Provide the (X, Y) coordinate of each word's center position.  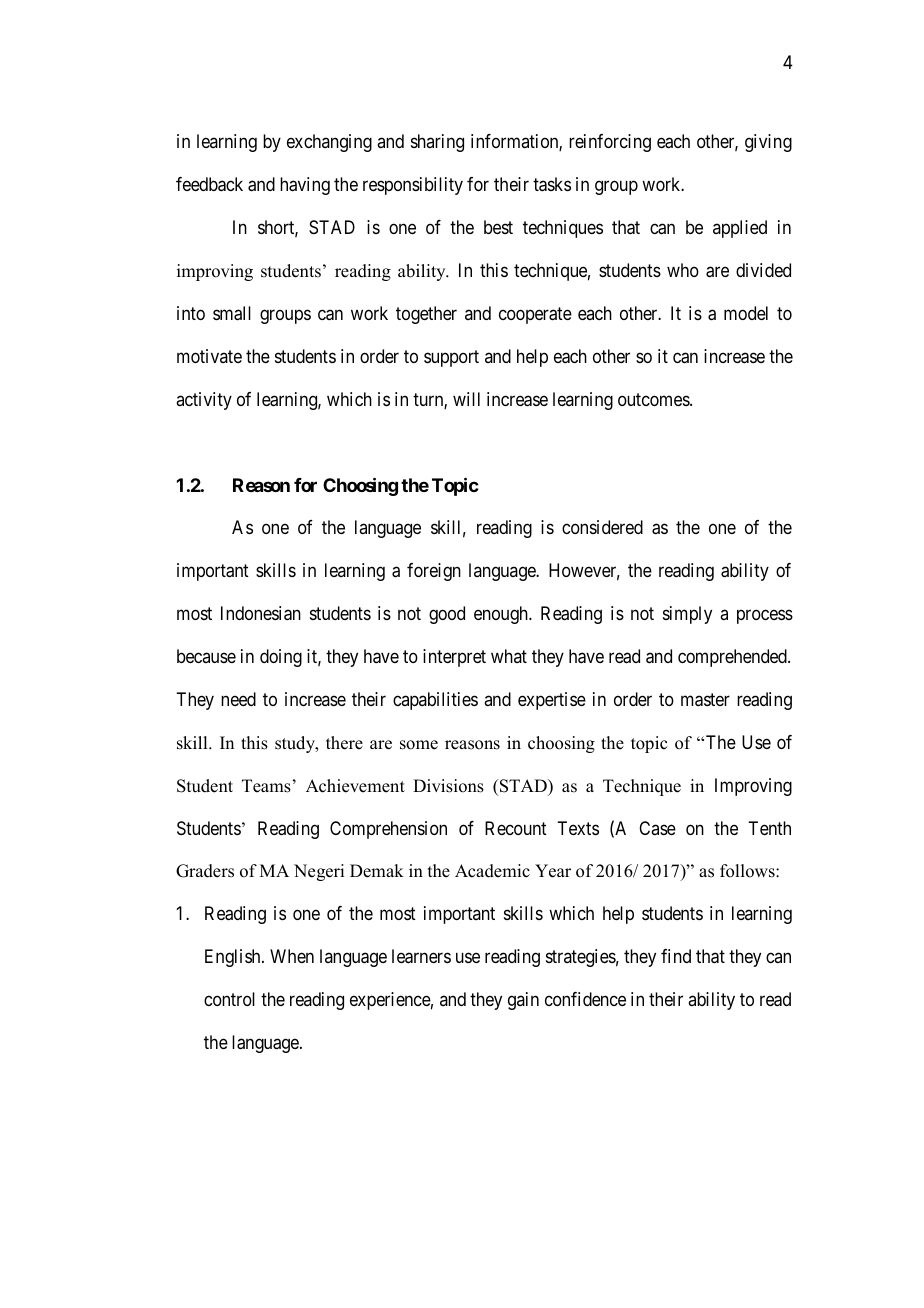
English (234, 958)
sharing (437, 143)
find (676, 956)
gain (523, 1001)
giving (768, 143)
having (305, 186)
